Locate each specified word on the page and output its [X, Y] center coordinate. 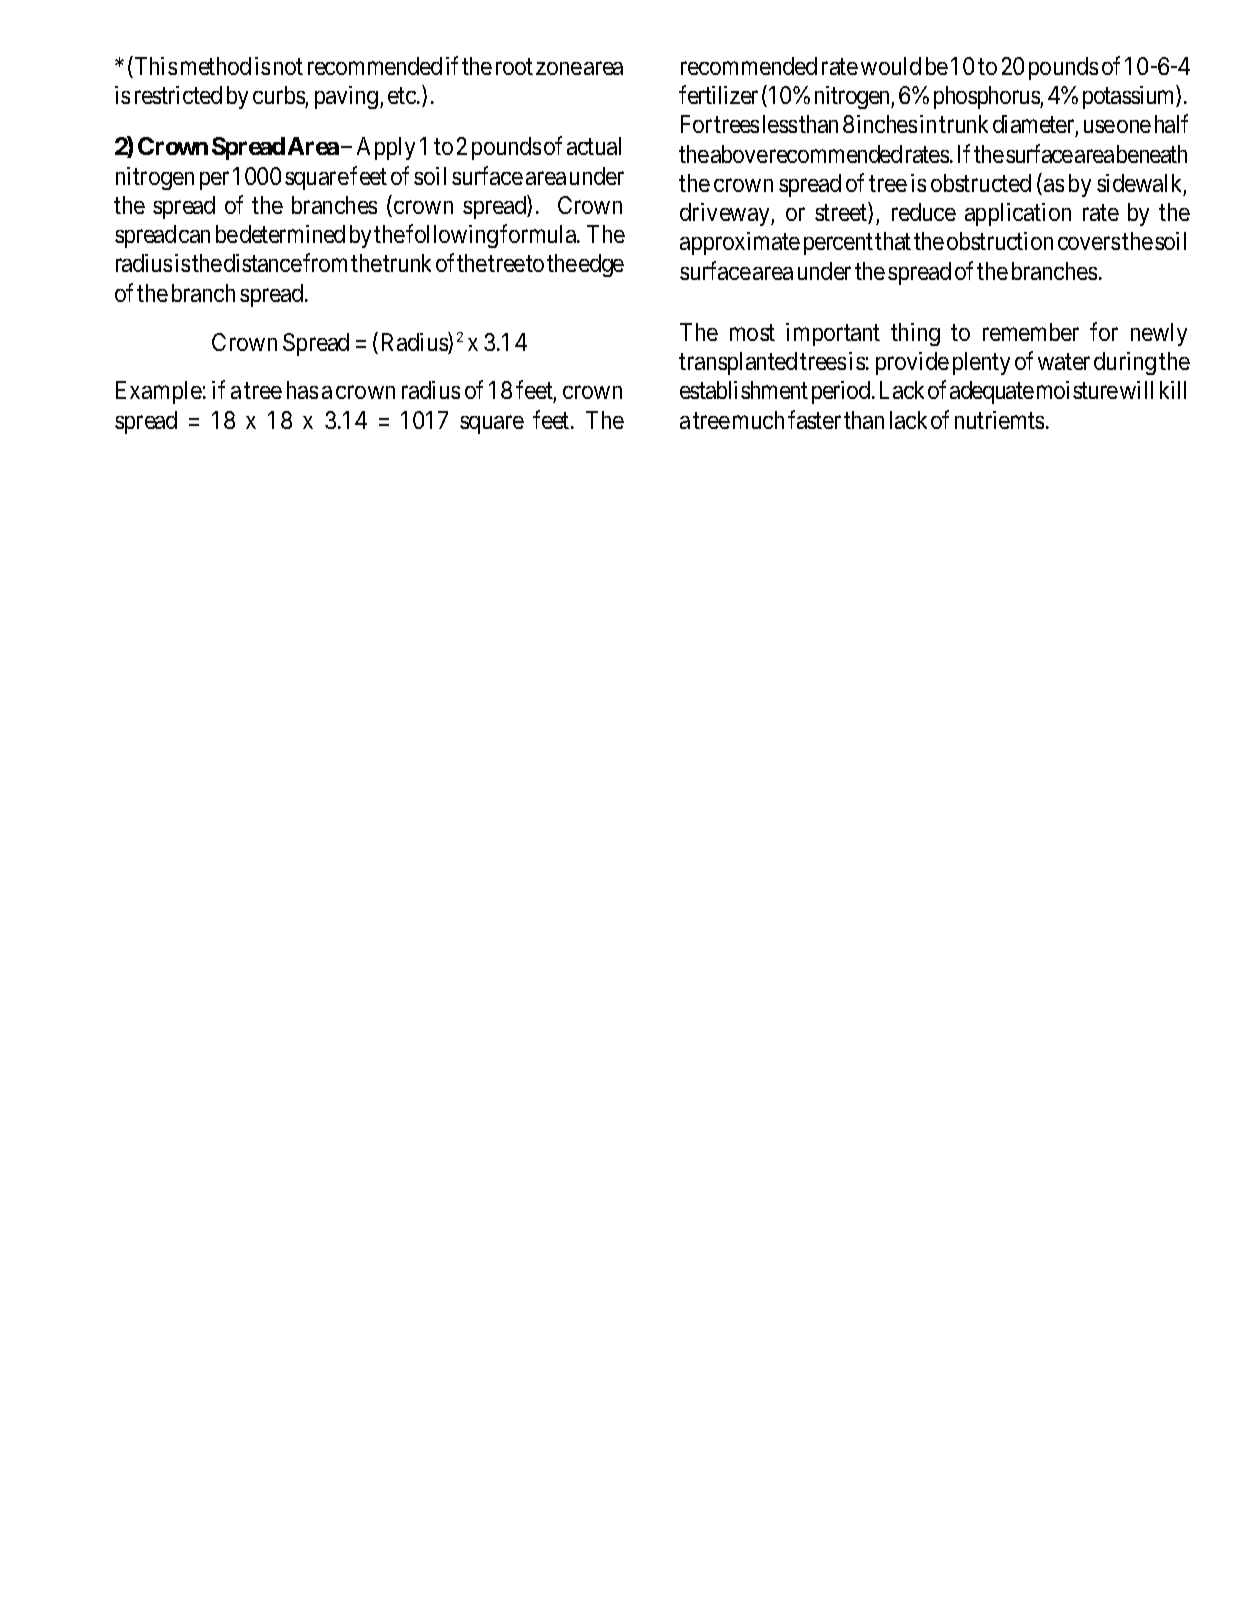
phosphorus [987, 97]
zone [559, 68]
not [288, 67]
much [758, 420]
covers [1089, 243]
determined [292, 234]
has [302, 390]
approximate [740, 243]
